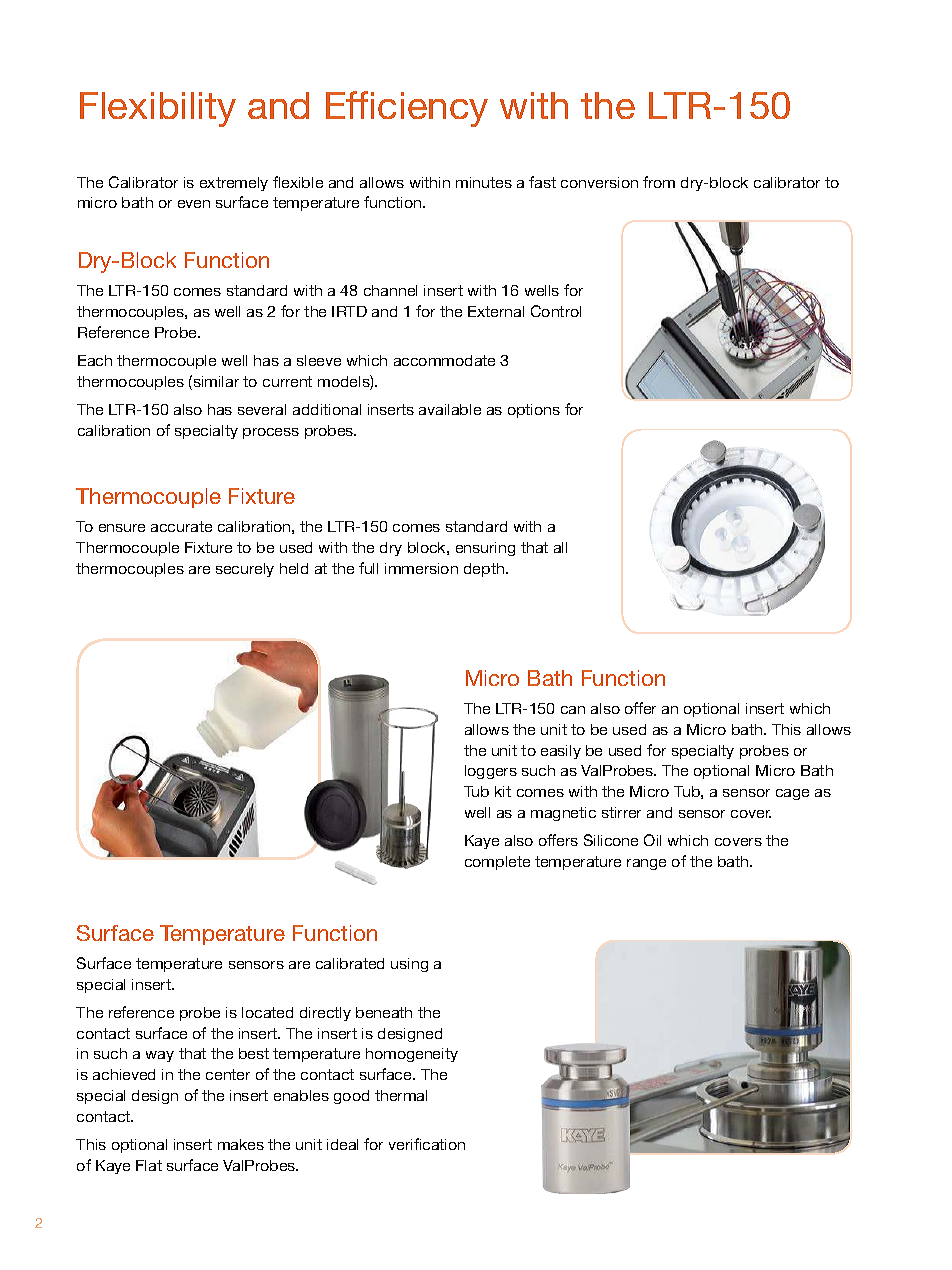 This screenshot has width=952, height=1270. I want to click on from, so click(659, 182).
